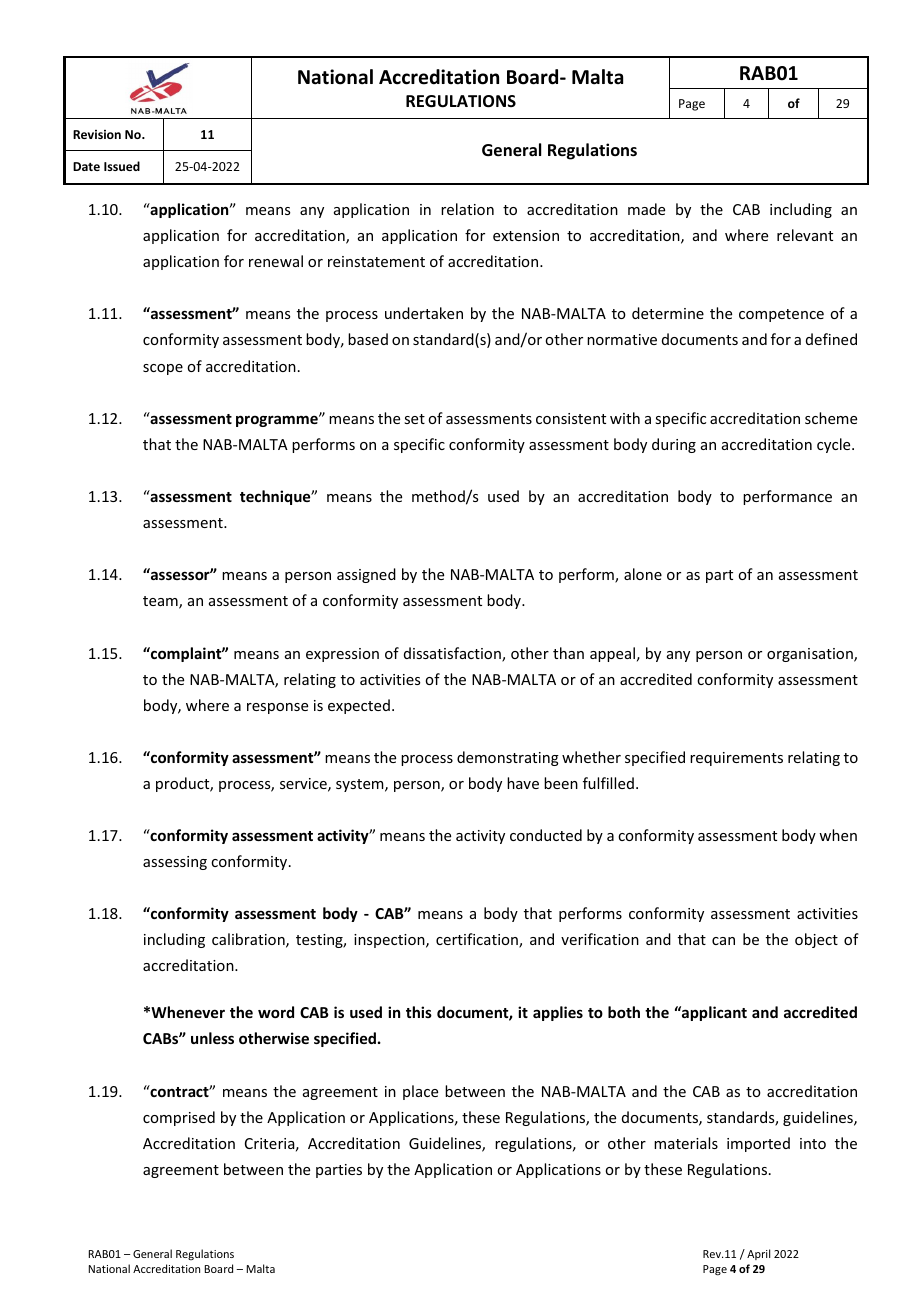 This page has width=924, height=1308. Describe the element at coordinates (467, 209) in the page. I see `relation` at that location.
